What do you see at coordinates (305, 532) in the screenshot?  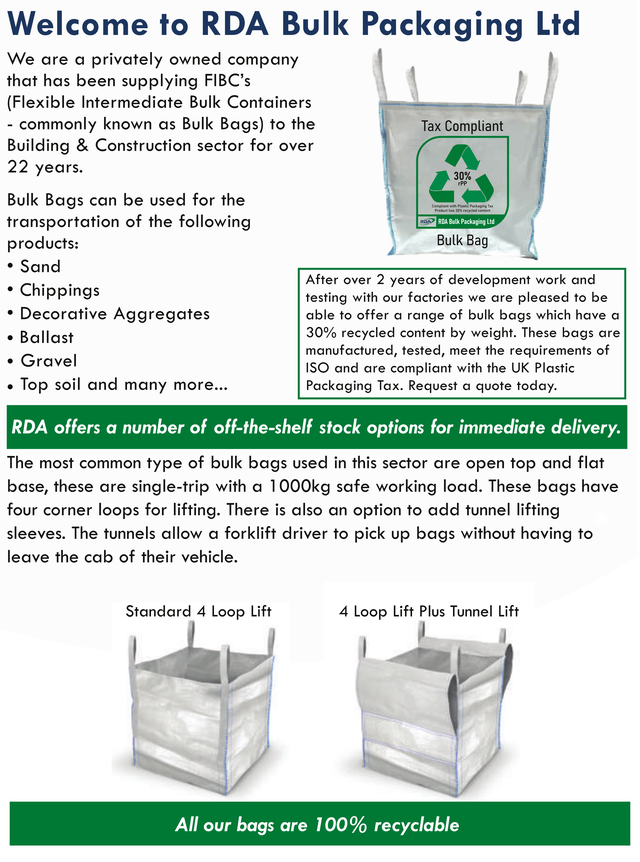 I see `driver` at bounding box center [305, 532].
